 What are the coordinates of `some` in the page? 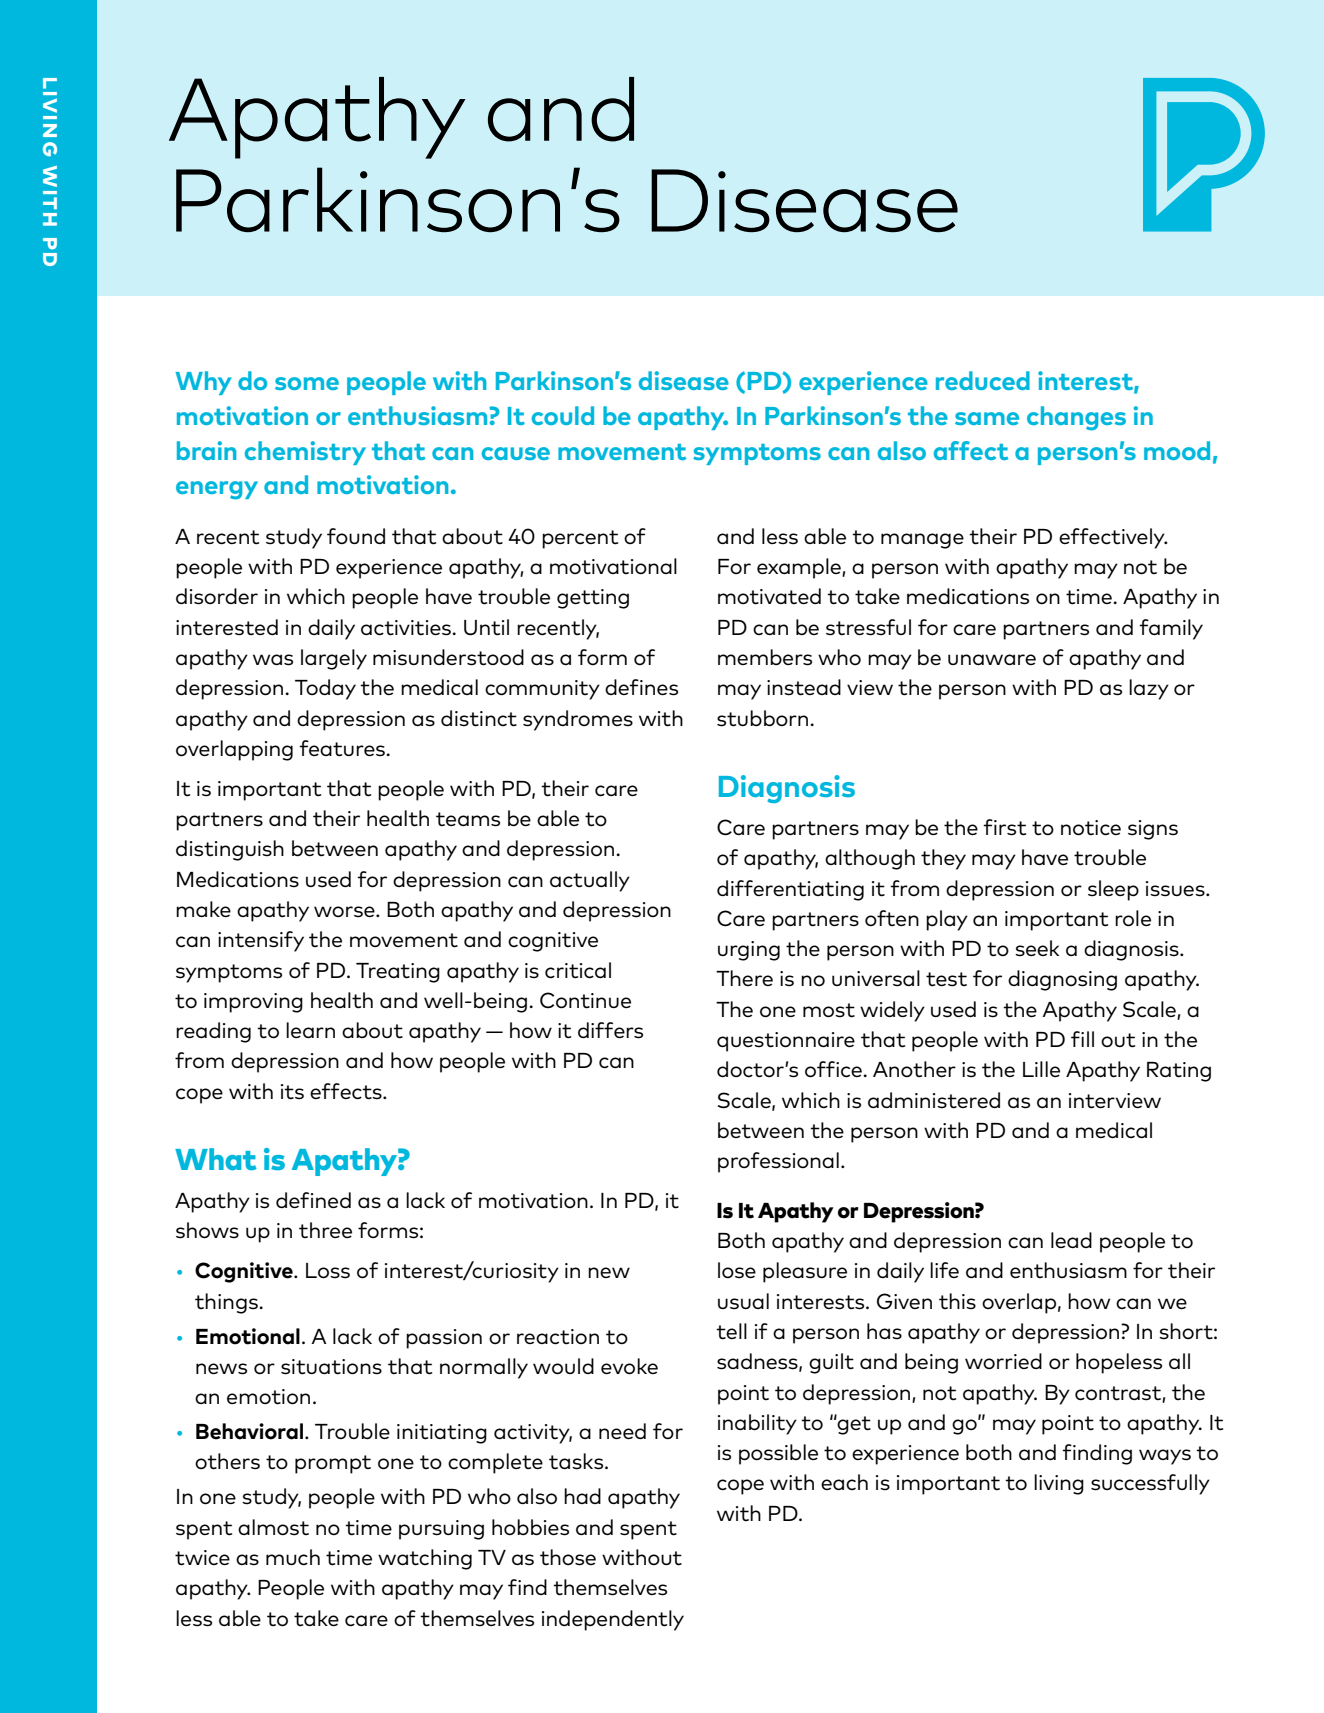 It's located at (307, 383).
